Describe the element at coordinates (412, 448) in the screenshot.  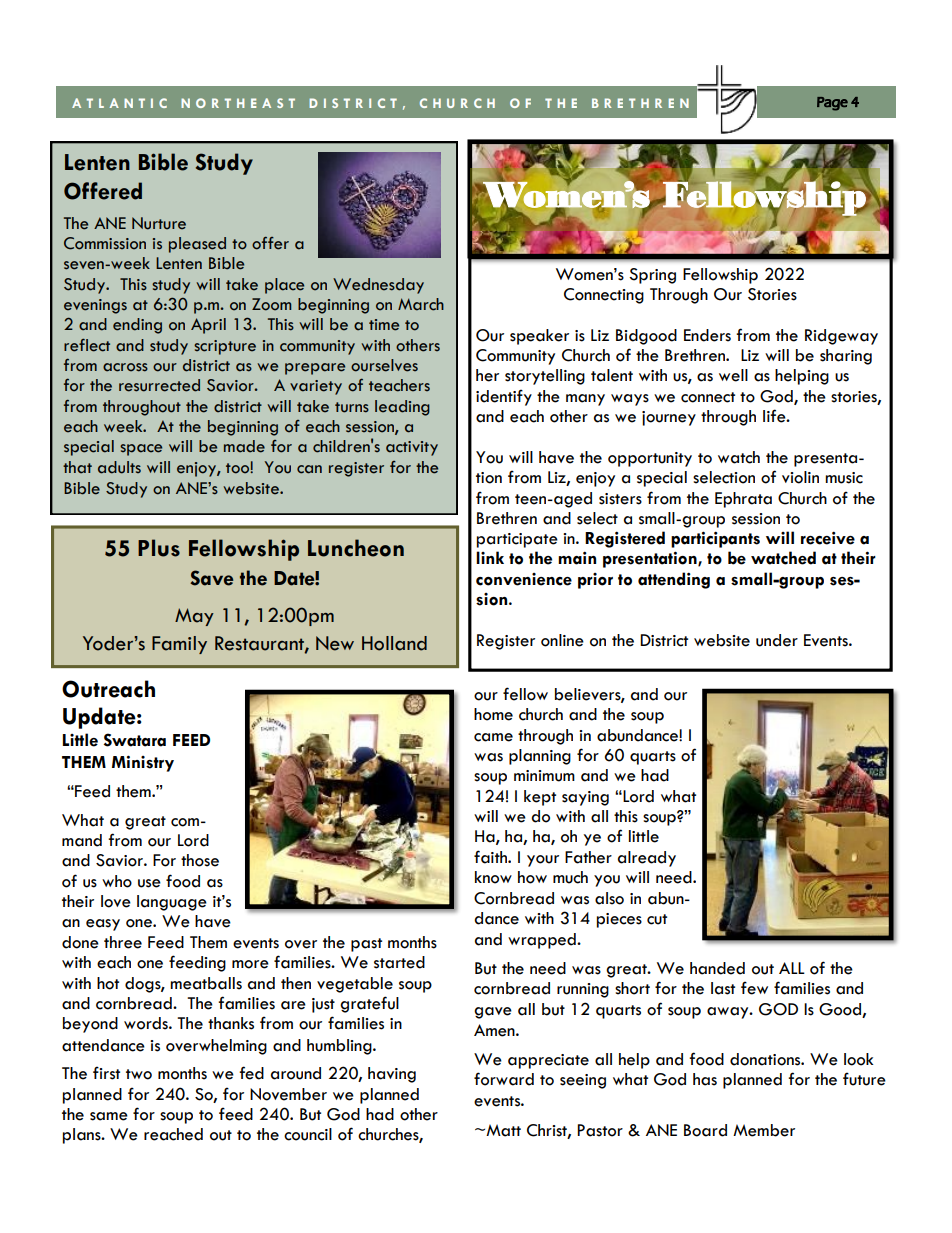
I see `activity` at that location.
